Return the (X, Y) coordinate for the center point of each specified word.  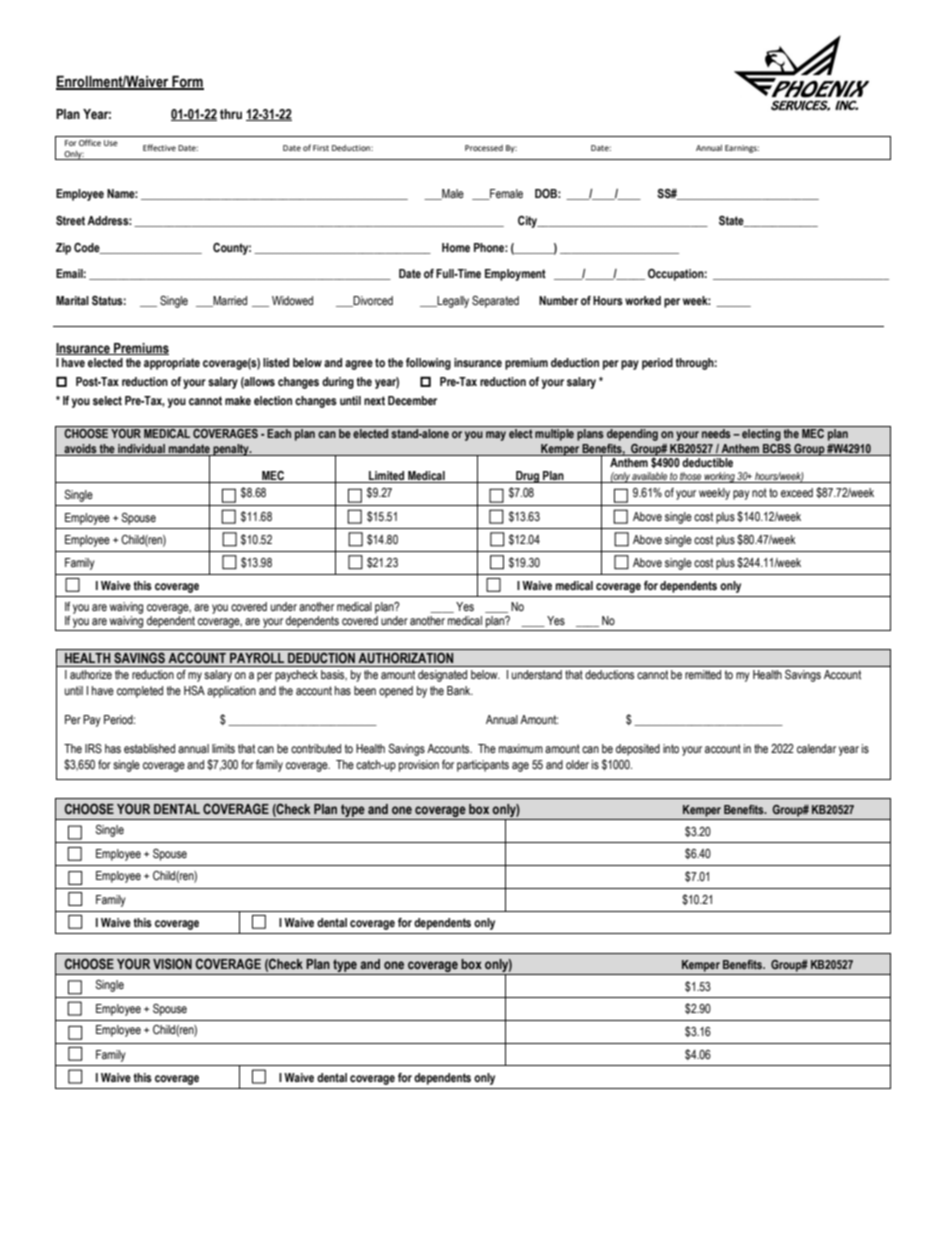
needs (716, 433)
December (412, 400)
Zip (63, 249)
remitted (703, 674)
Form (187, 83)
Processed (484, 148)
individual (141, 448)
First (321, 148)
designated (442, 676)
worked (643, 300)
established (149, 748)
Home (456, 247)
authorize (91, 674)
